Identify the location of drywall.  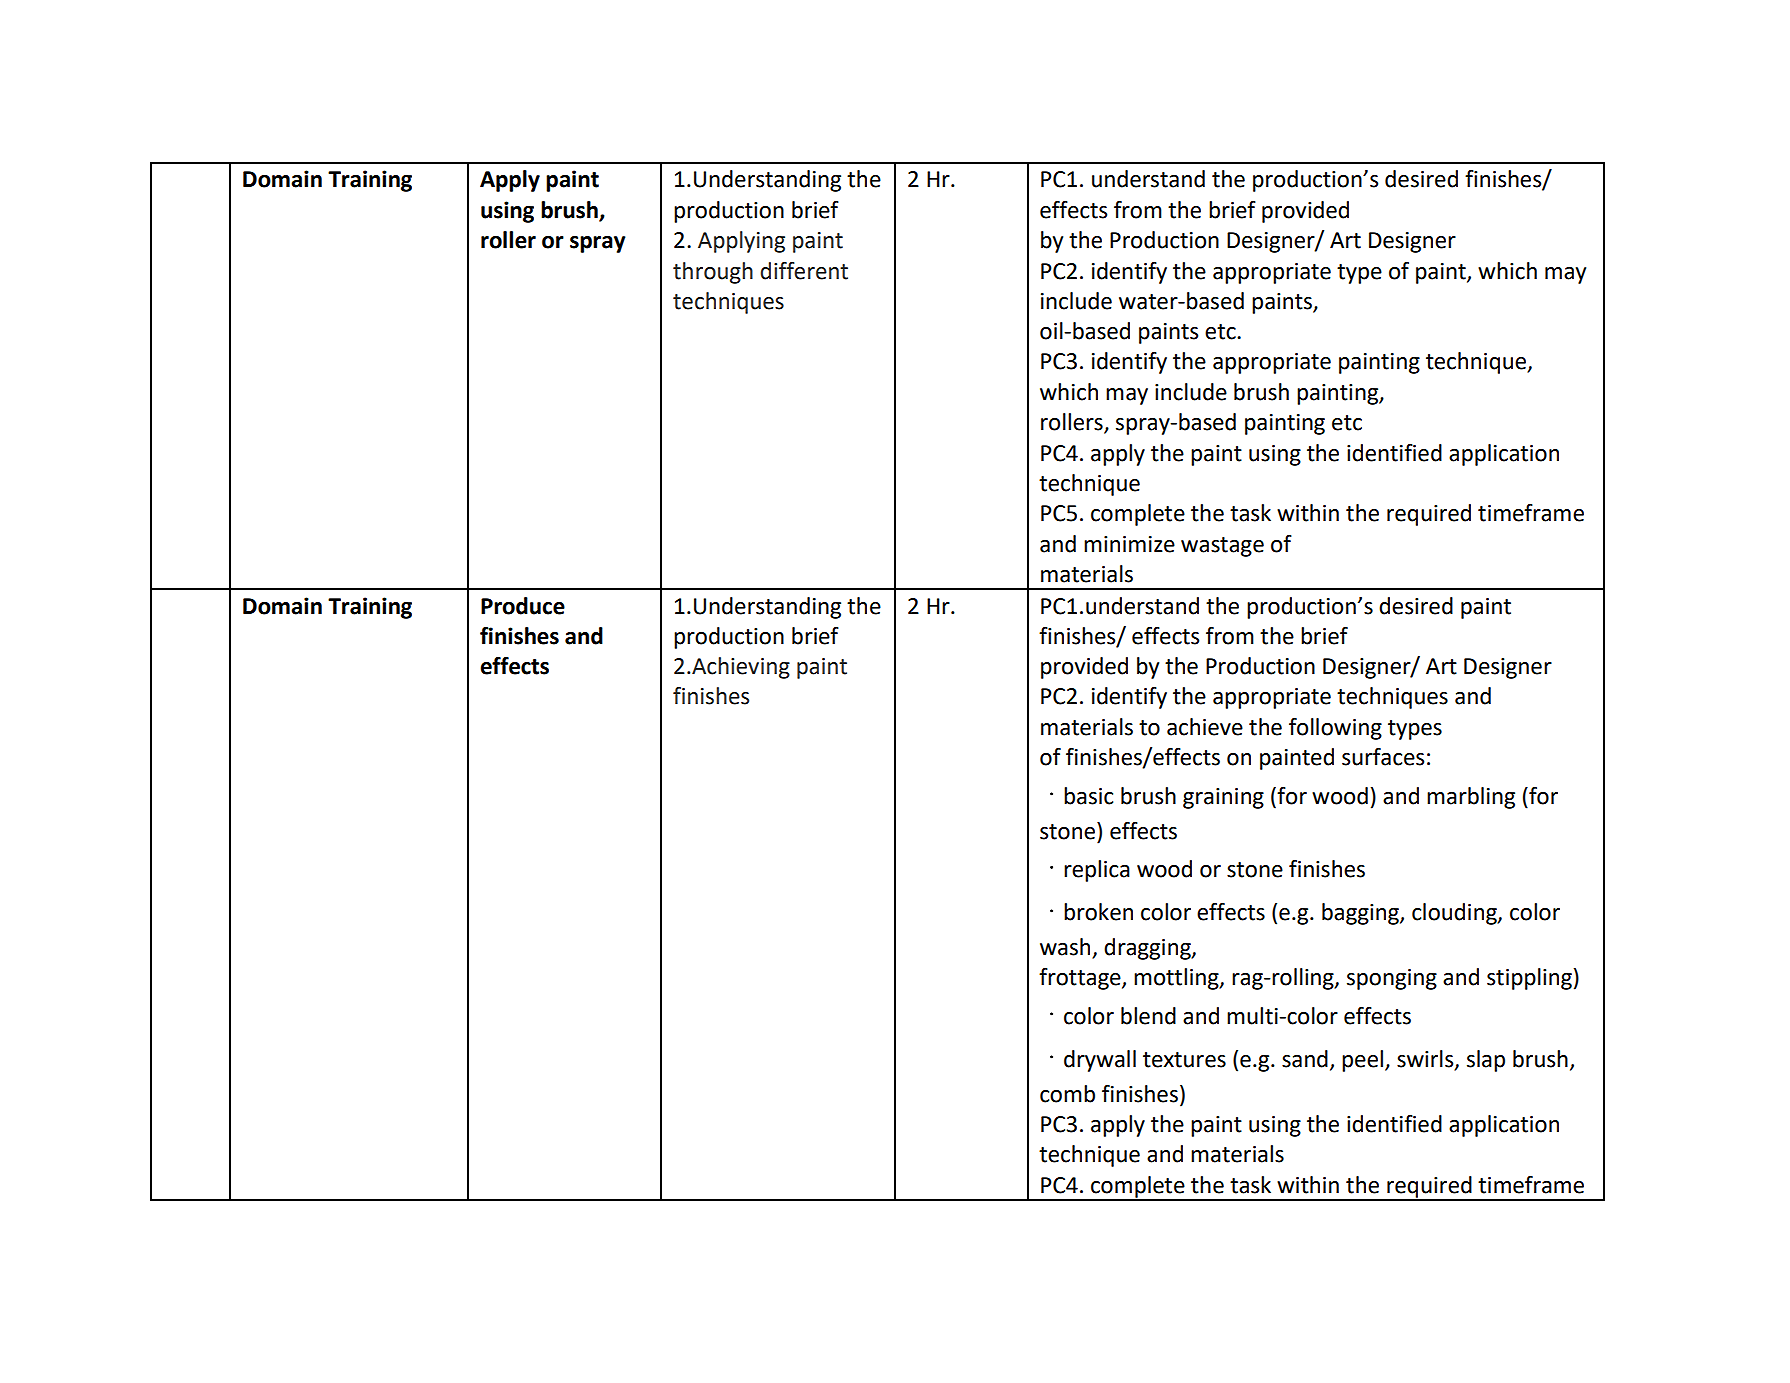
(1100, 1061).
